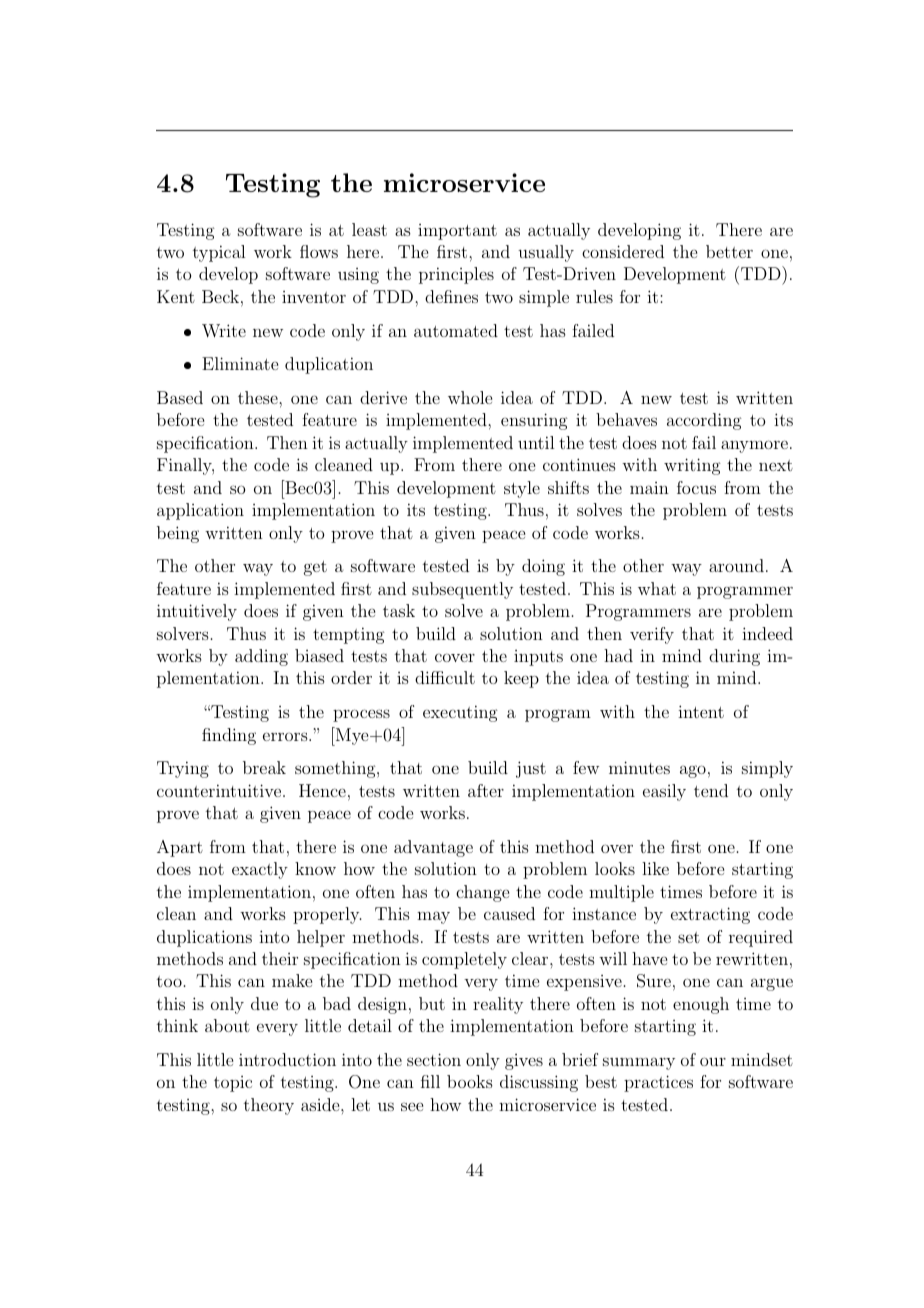  I want to click on difficult, so click(445, 677).
